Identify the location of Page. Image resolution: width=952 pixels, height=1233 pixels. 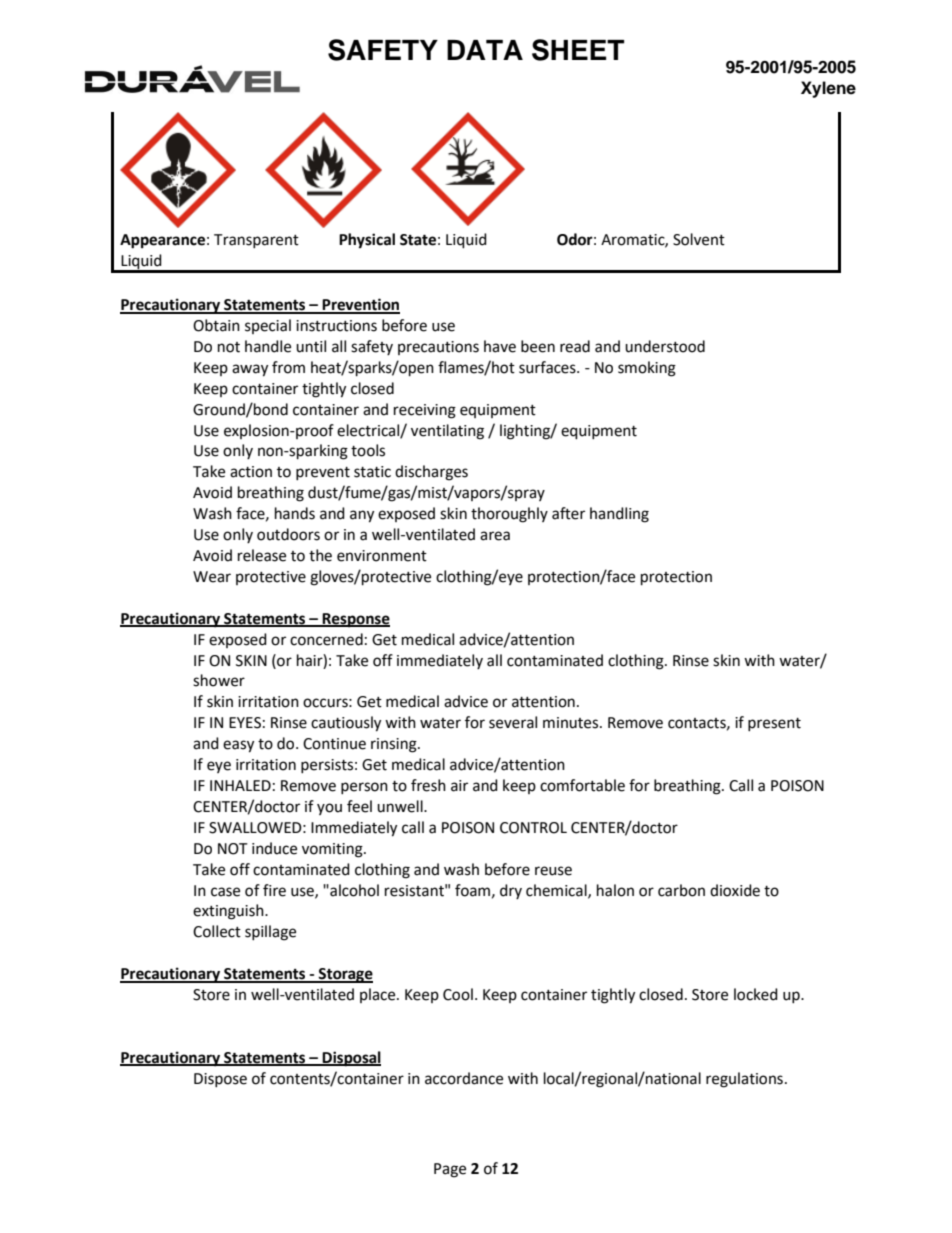
(450, 1170).
